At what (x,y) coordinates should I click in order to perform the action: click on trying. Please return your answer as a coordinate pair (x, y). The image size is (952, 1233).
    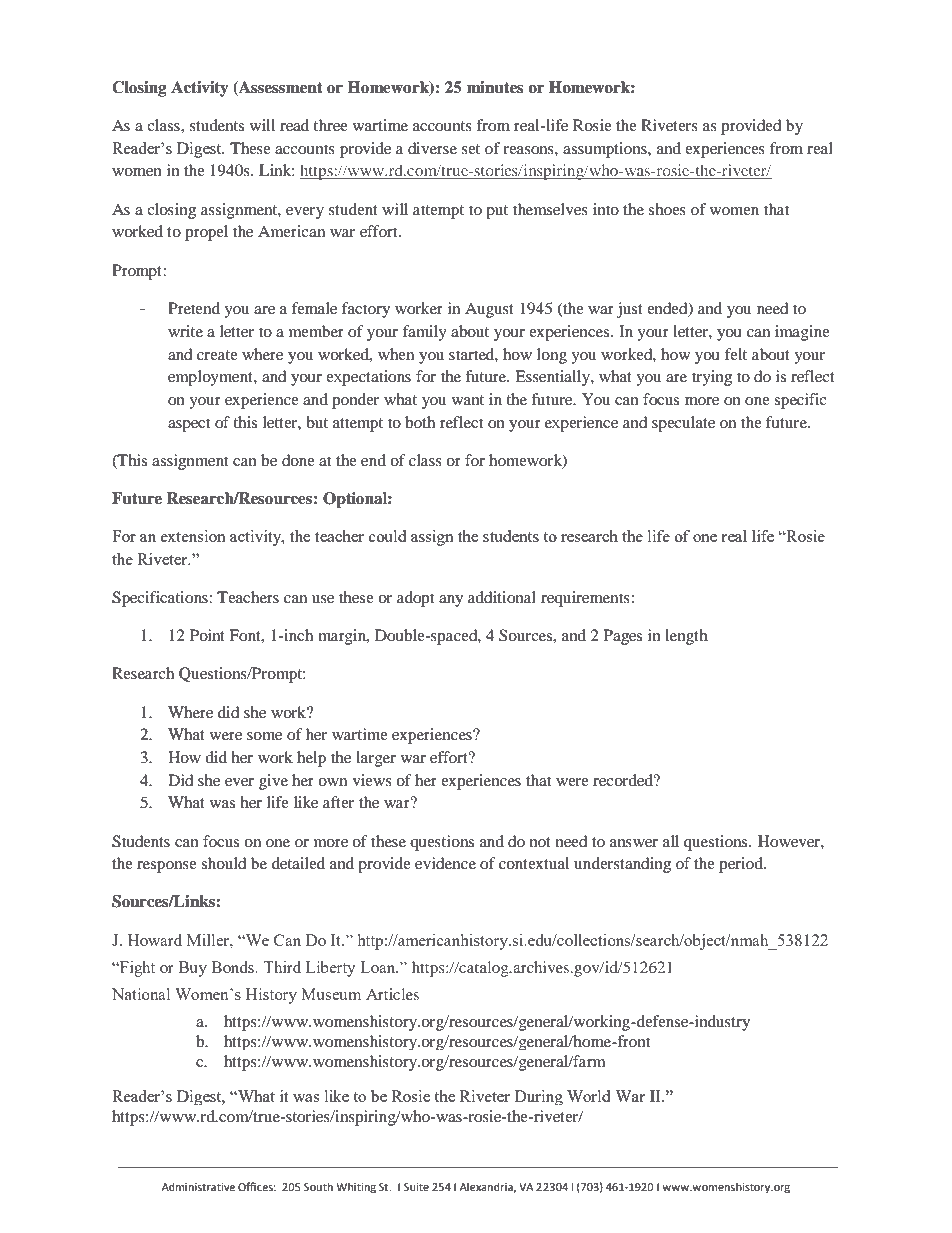
    Looking at the image, I should click on (712, 378).
